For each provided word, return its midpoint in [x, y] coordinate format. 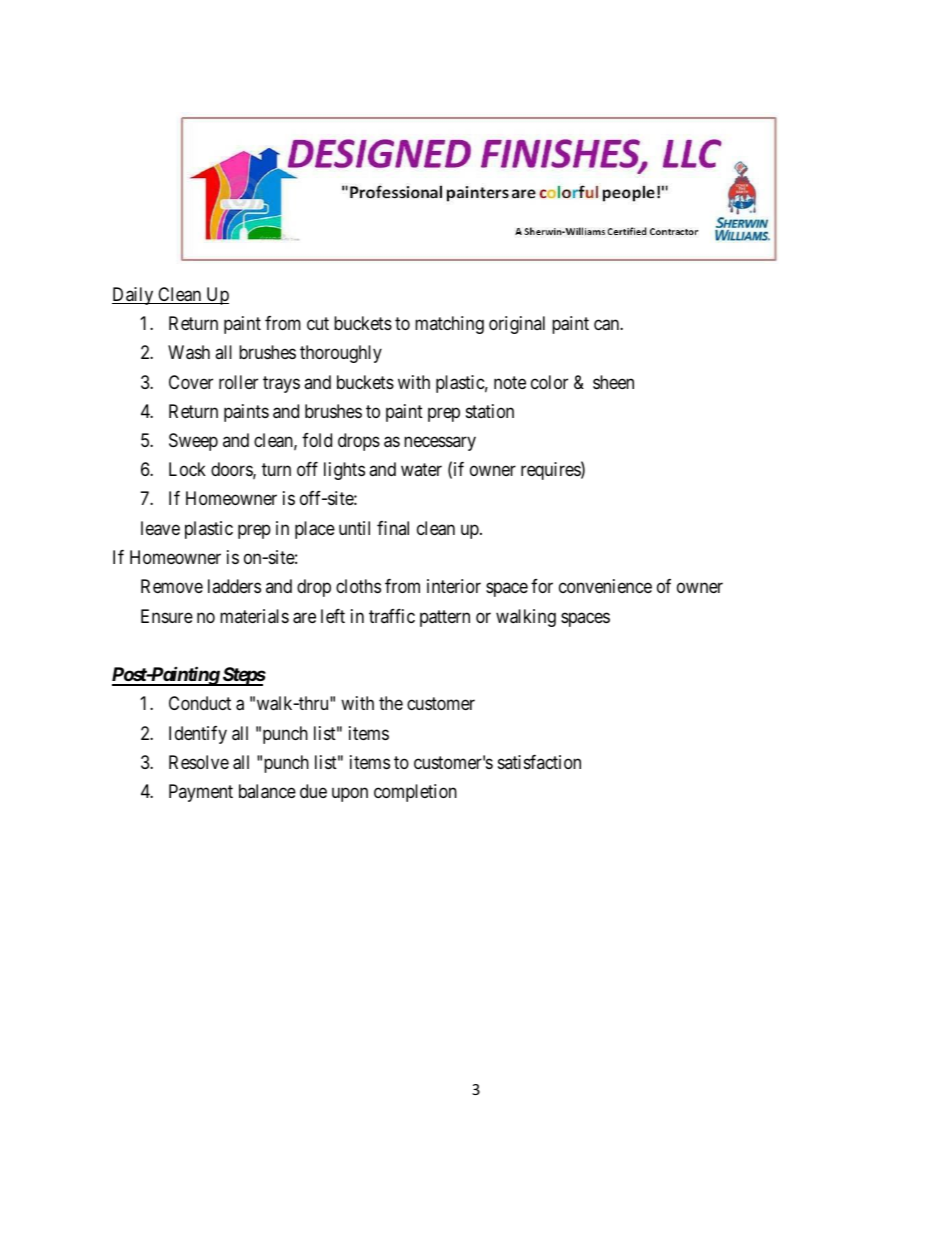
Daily [134, 296]
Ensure [167, 616]
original [517, 325]
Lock [187, 469]
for [542, 586]
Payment [201, 793]
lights [344, 471]
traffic [392, 616]
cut [318, 323]
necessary [440, 443]
